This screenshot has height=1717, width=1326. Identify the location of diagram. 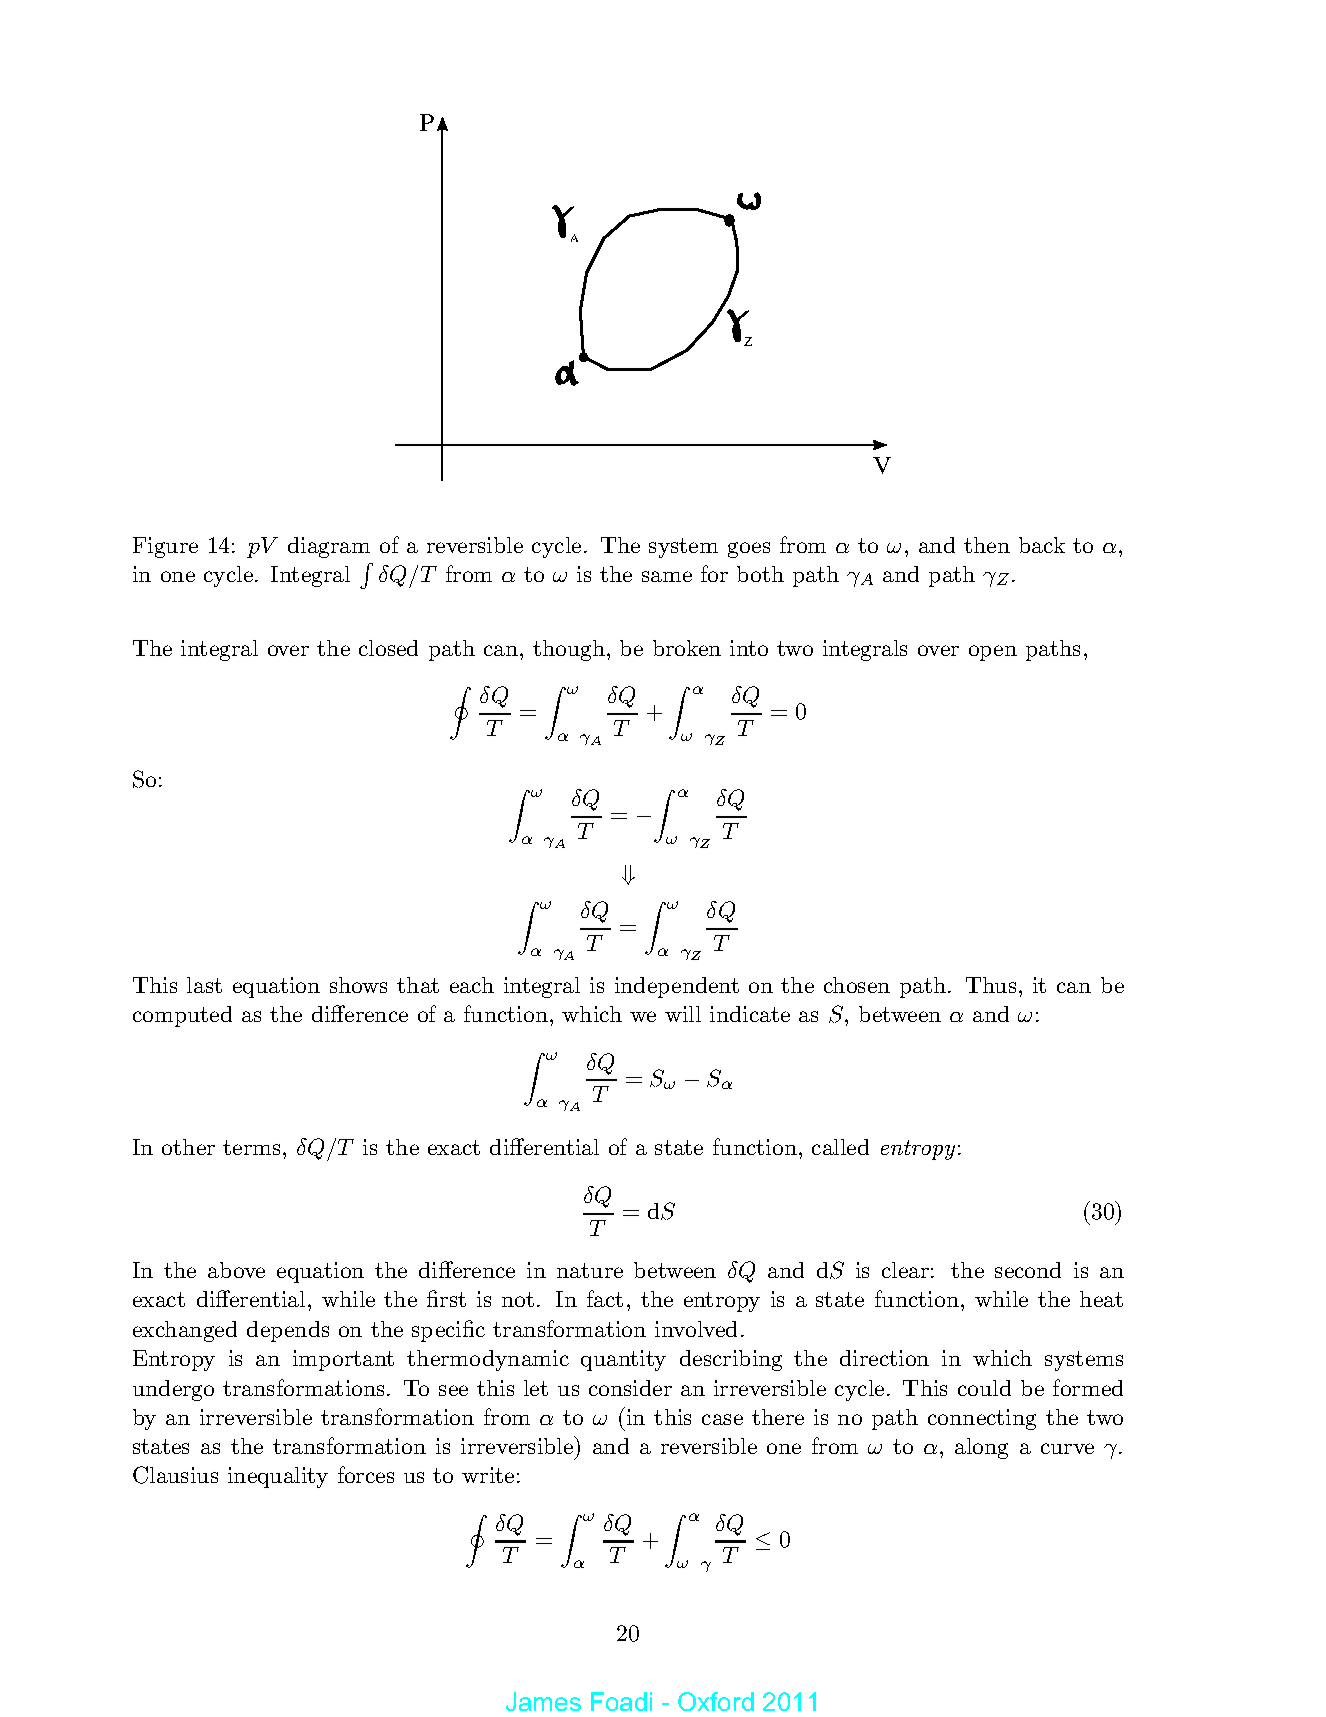
(329, 547).
